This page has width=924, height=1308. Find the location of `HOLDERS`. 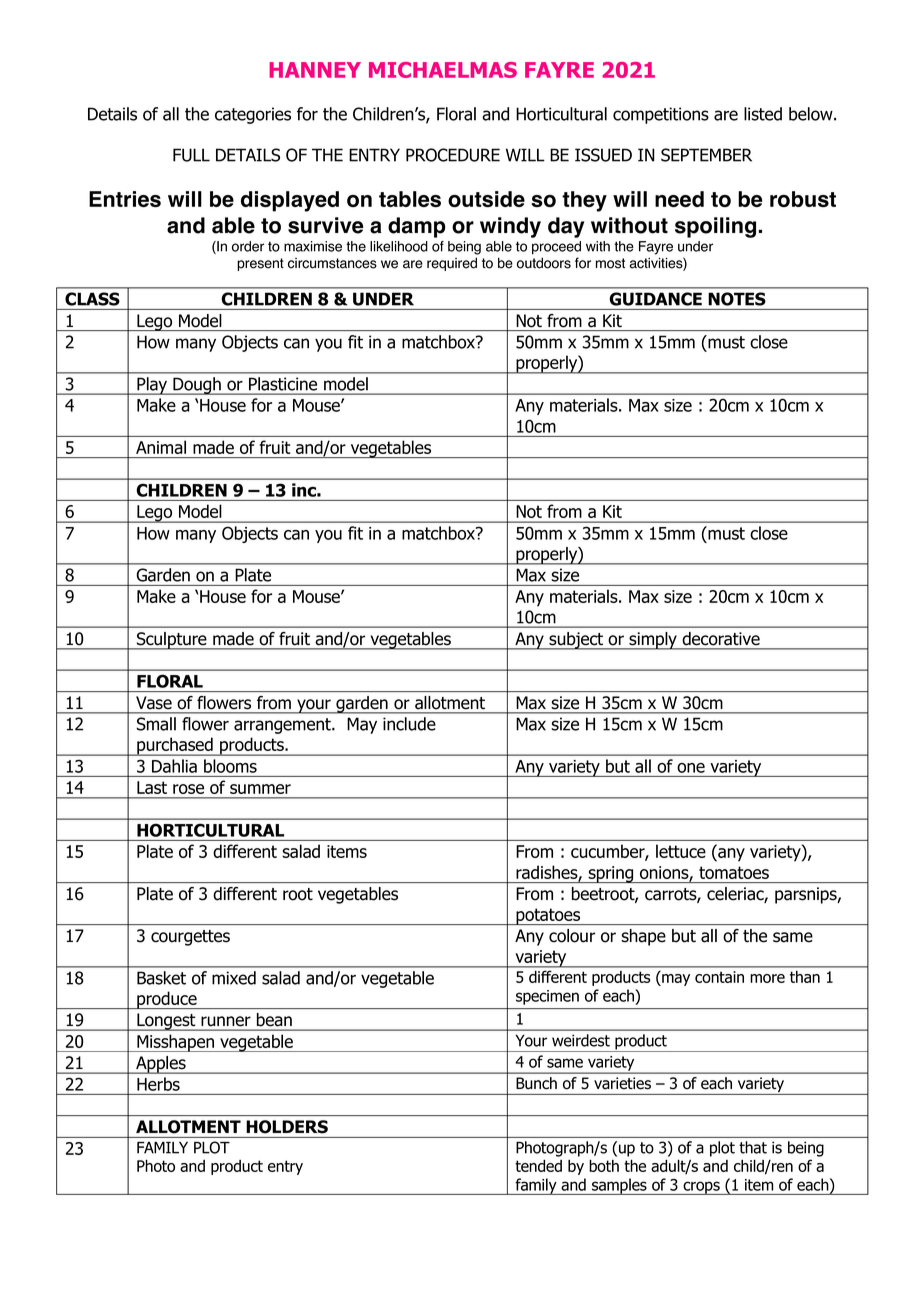

HOLDERS is located at coordinates (287, 1126).
